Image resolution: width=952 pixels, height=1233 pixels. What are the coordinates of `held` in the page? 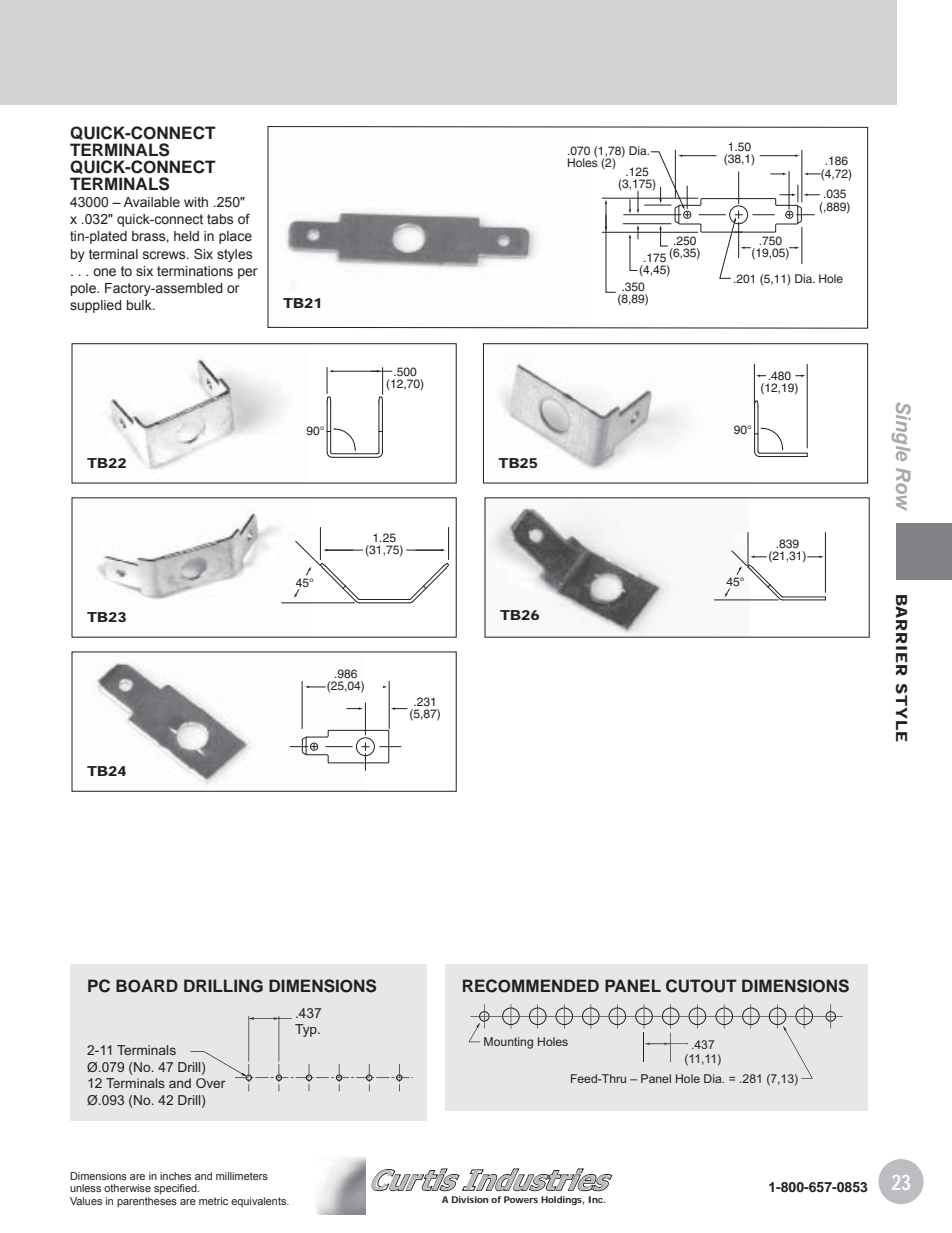 It's located at (186, 236).
